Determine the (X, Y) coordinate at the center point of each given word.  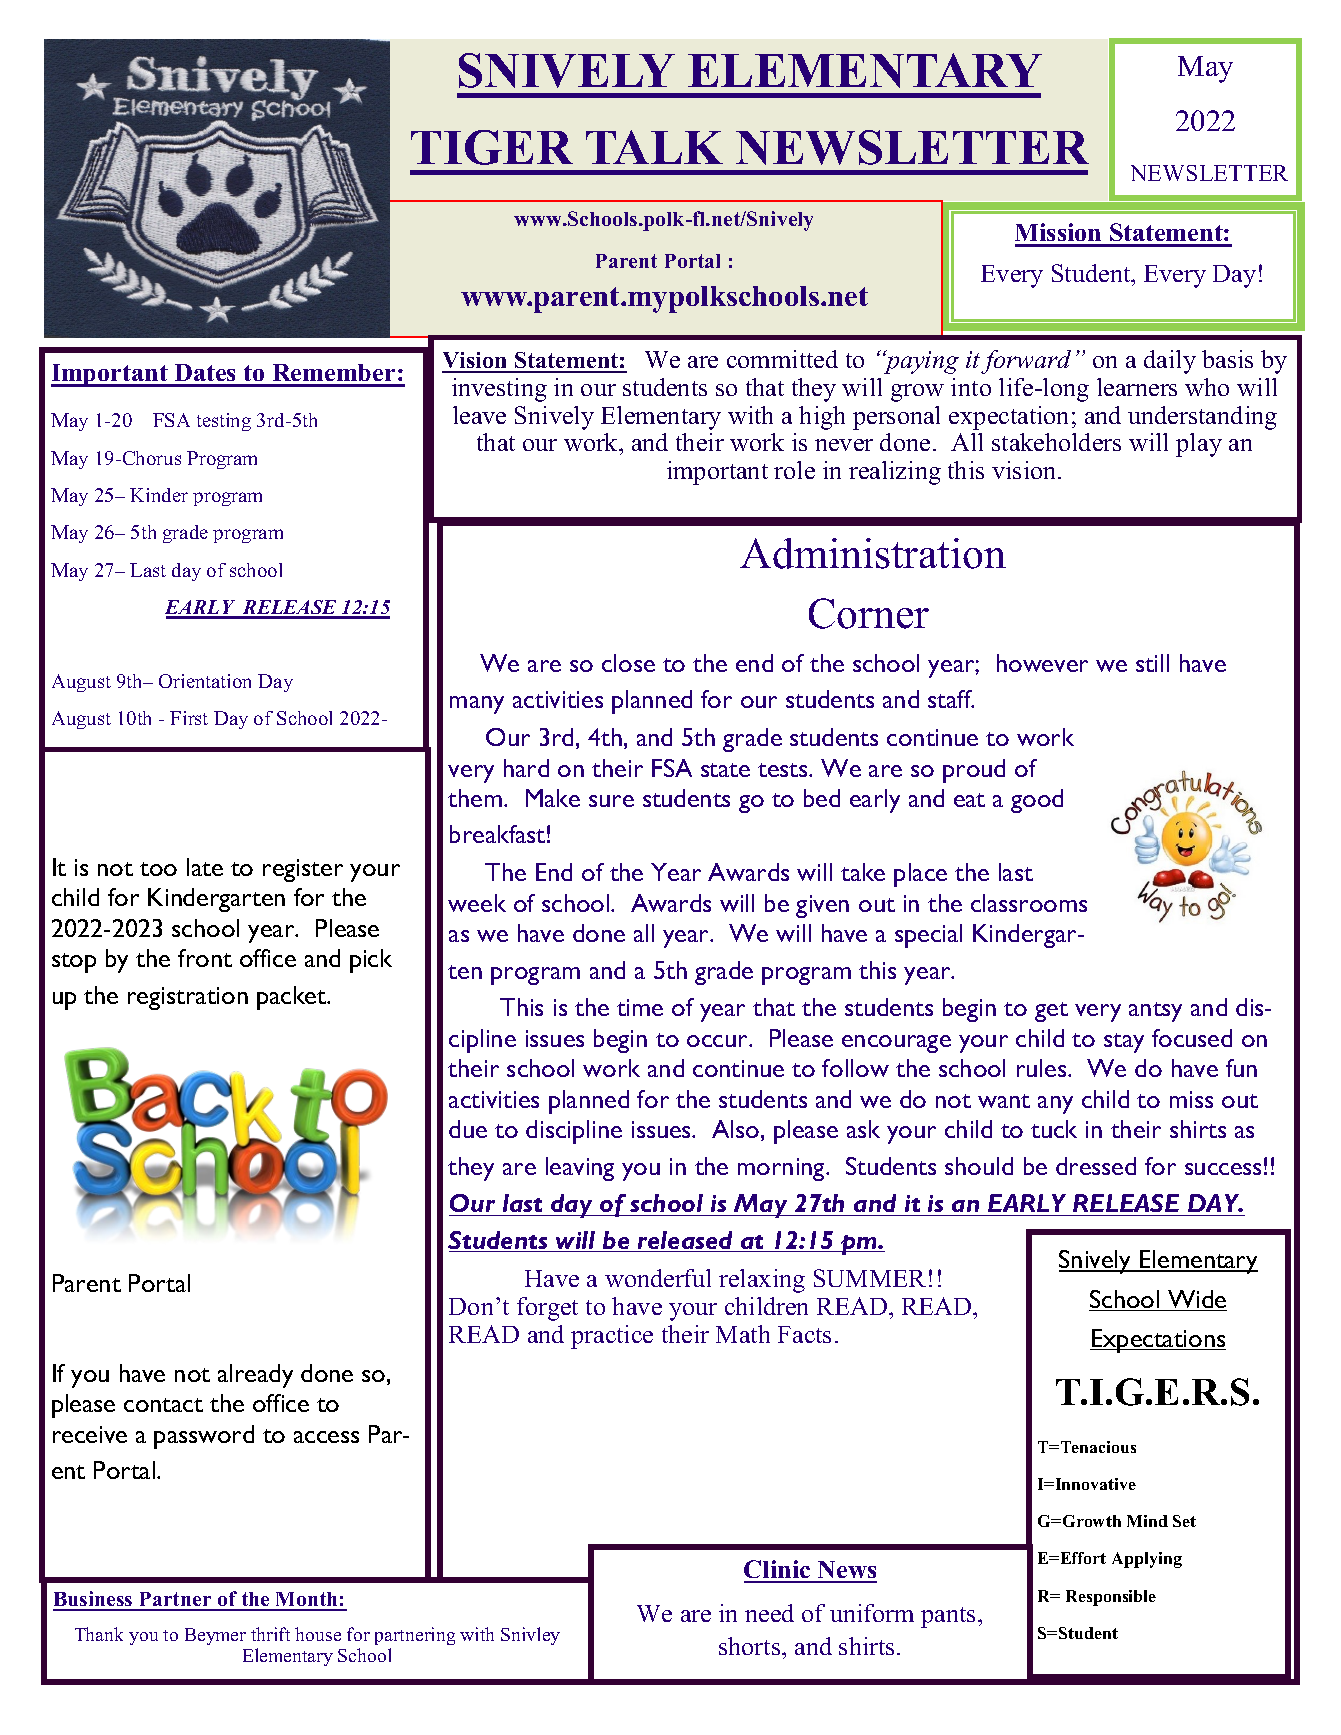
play (1199, 445)
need (769, 1613)
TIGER (492, 147)
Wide (1196, 1300)
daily (1170, 362)
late (205, 867)
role (794, 470)
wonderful (658, 1278)
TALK (654, 147)
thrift (270, 1634)
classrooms (1029, 903)
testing (224, 422)
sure (611, 801)
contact (163, 1405)
